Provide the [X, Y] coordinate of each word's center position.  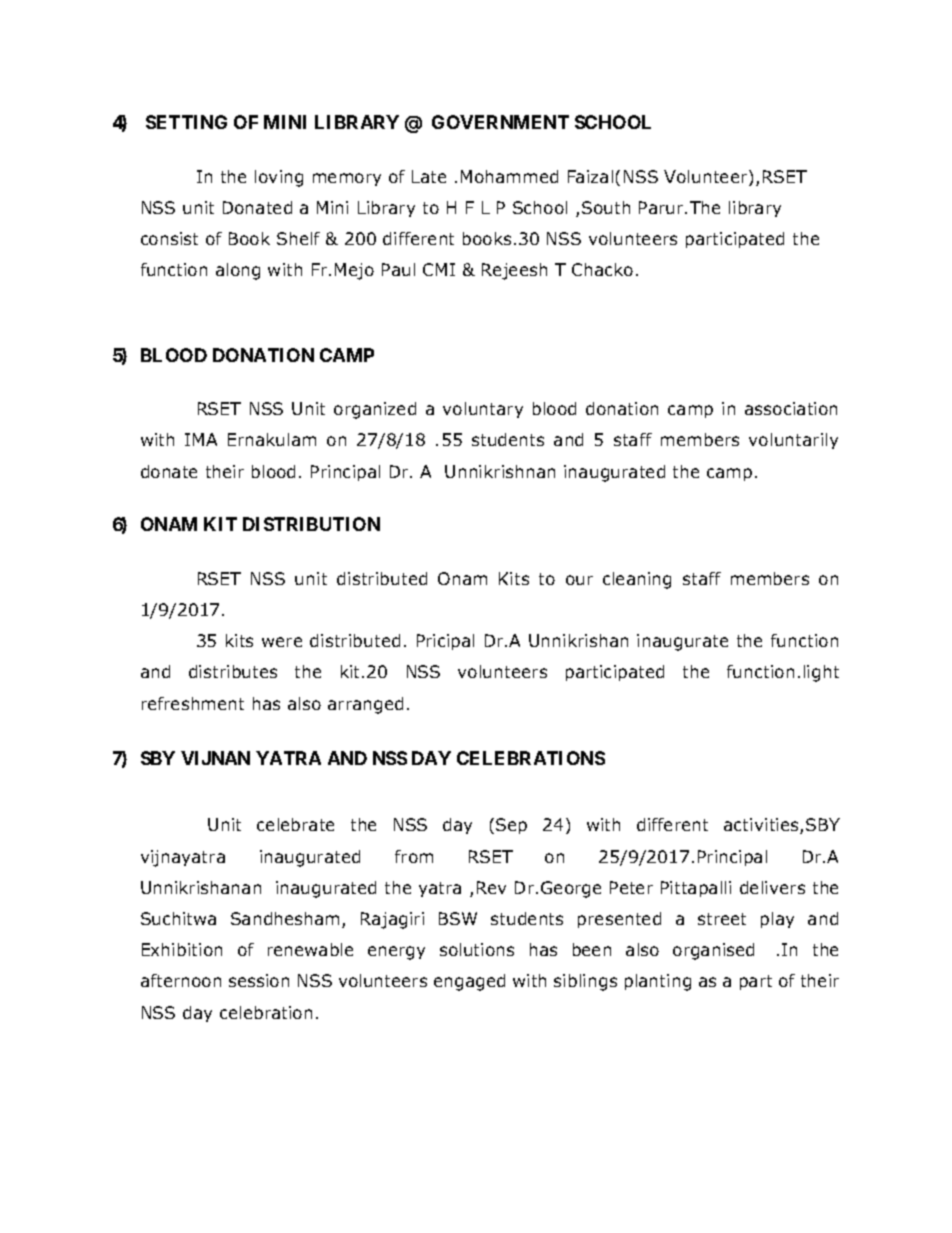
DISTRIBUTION [311, 524]
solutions [477, 949]
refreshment [193, 703]
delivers [772, 887]
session [259, 980]
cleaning [637, 580]
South [606, 207]
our [579, 580]
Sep [511, 826]
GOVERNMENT [500, 122]
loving [279, 178]
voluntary [483, 410]
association [791, 408]
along [238, 271]
